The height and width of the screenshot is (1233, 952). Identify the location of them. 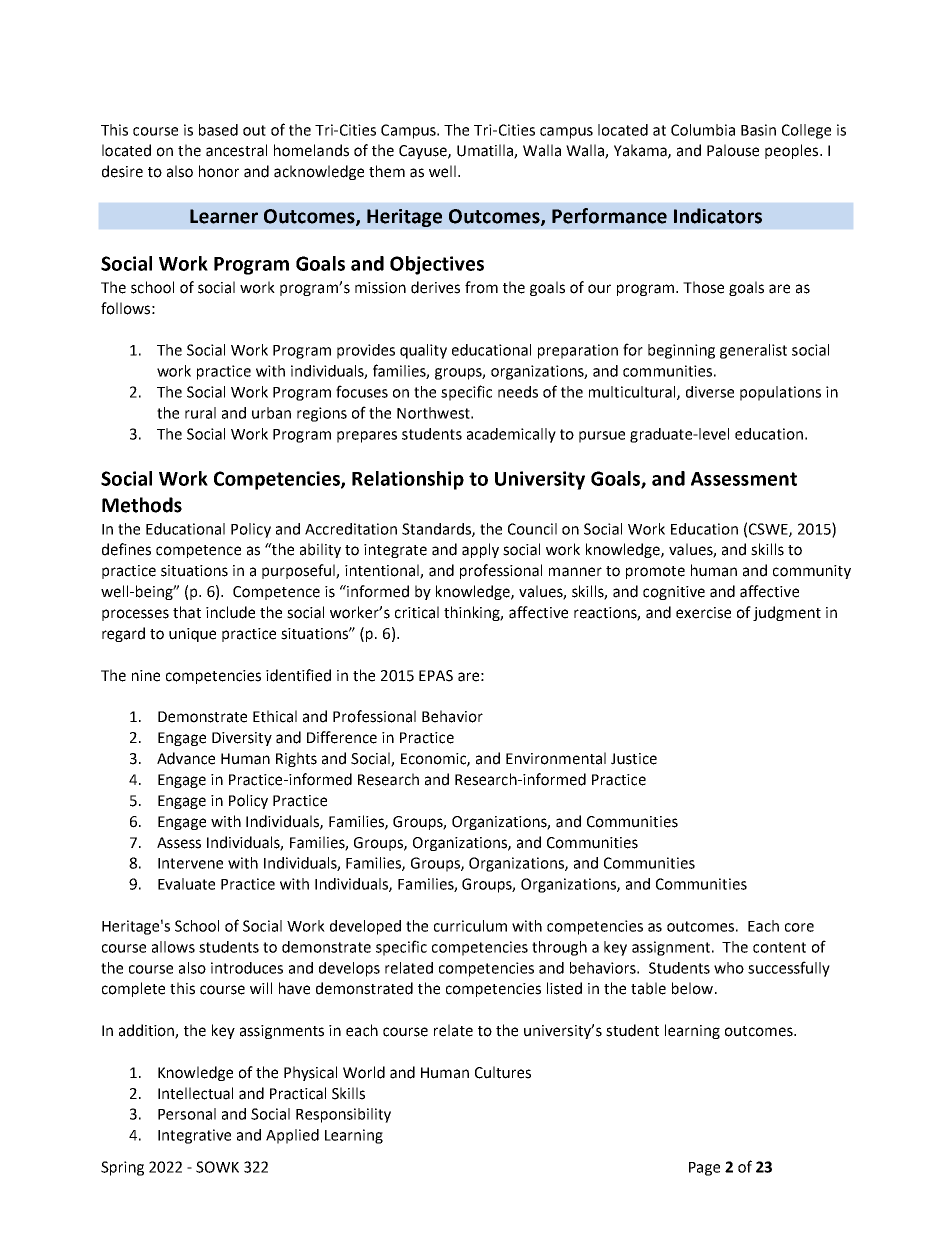
(387, 171).
